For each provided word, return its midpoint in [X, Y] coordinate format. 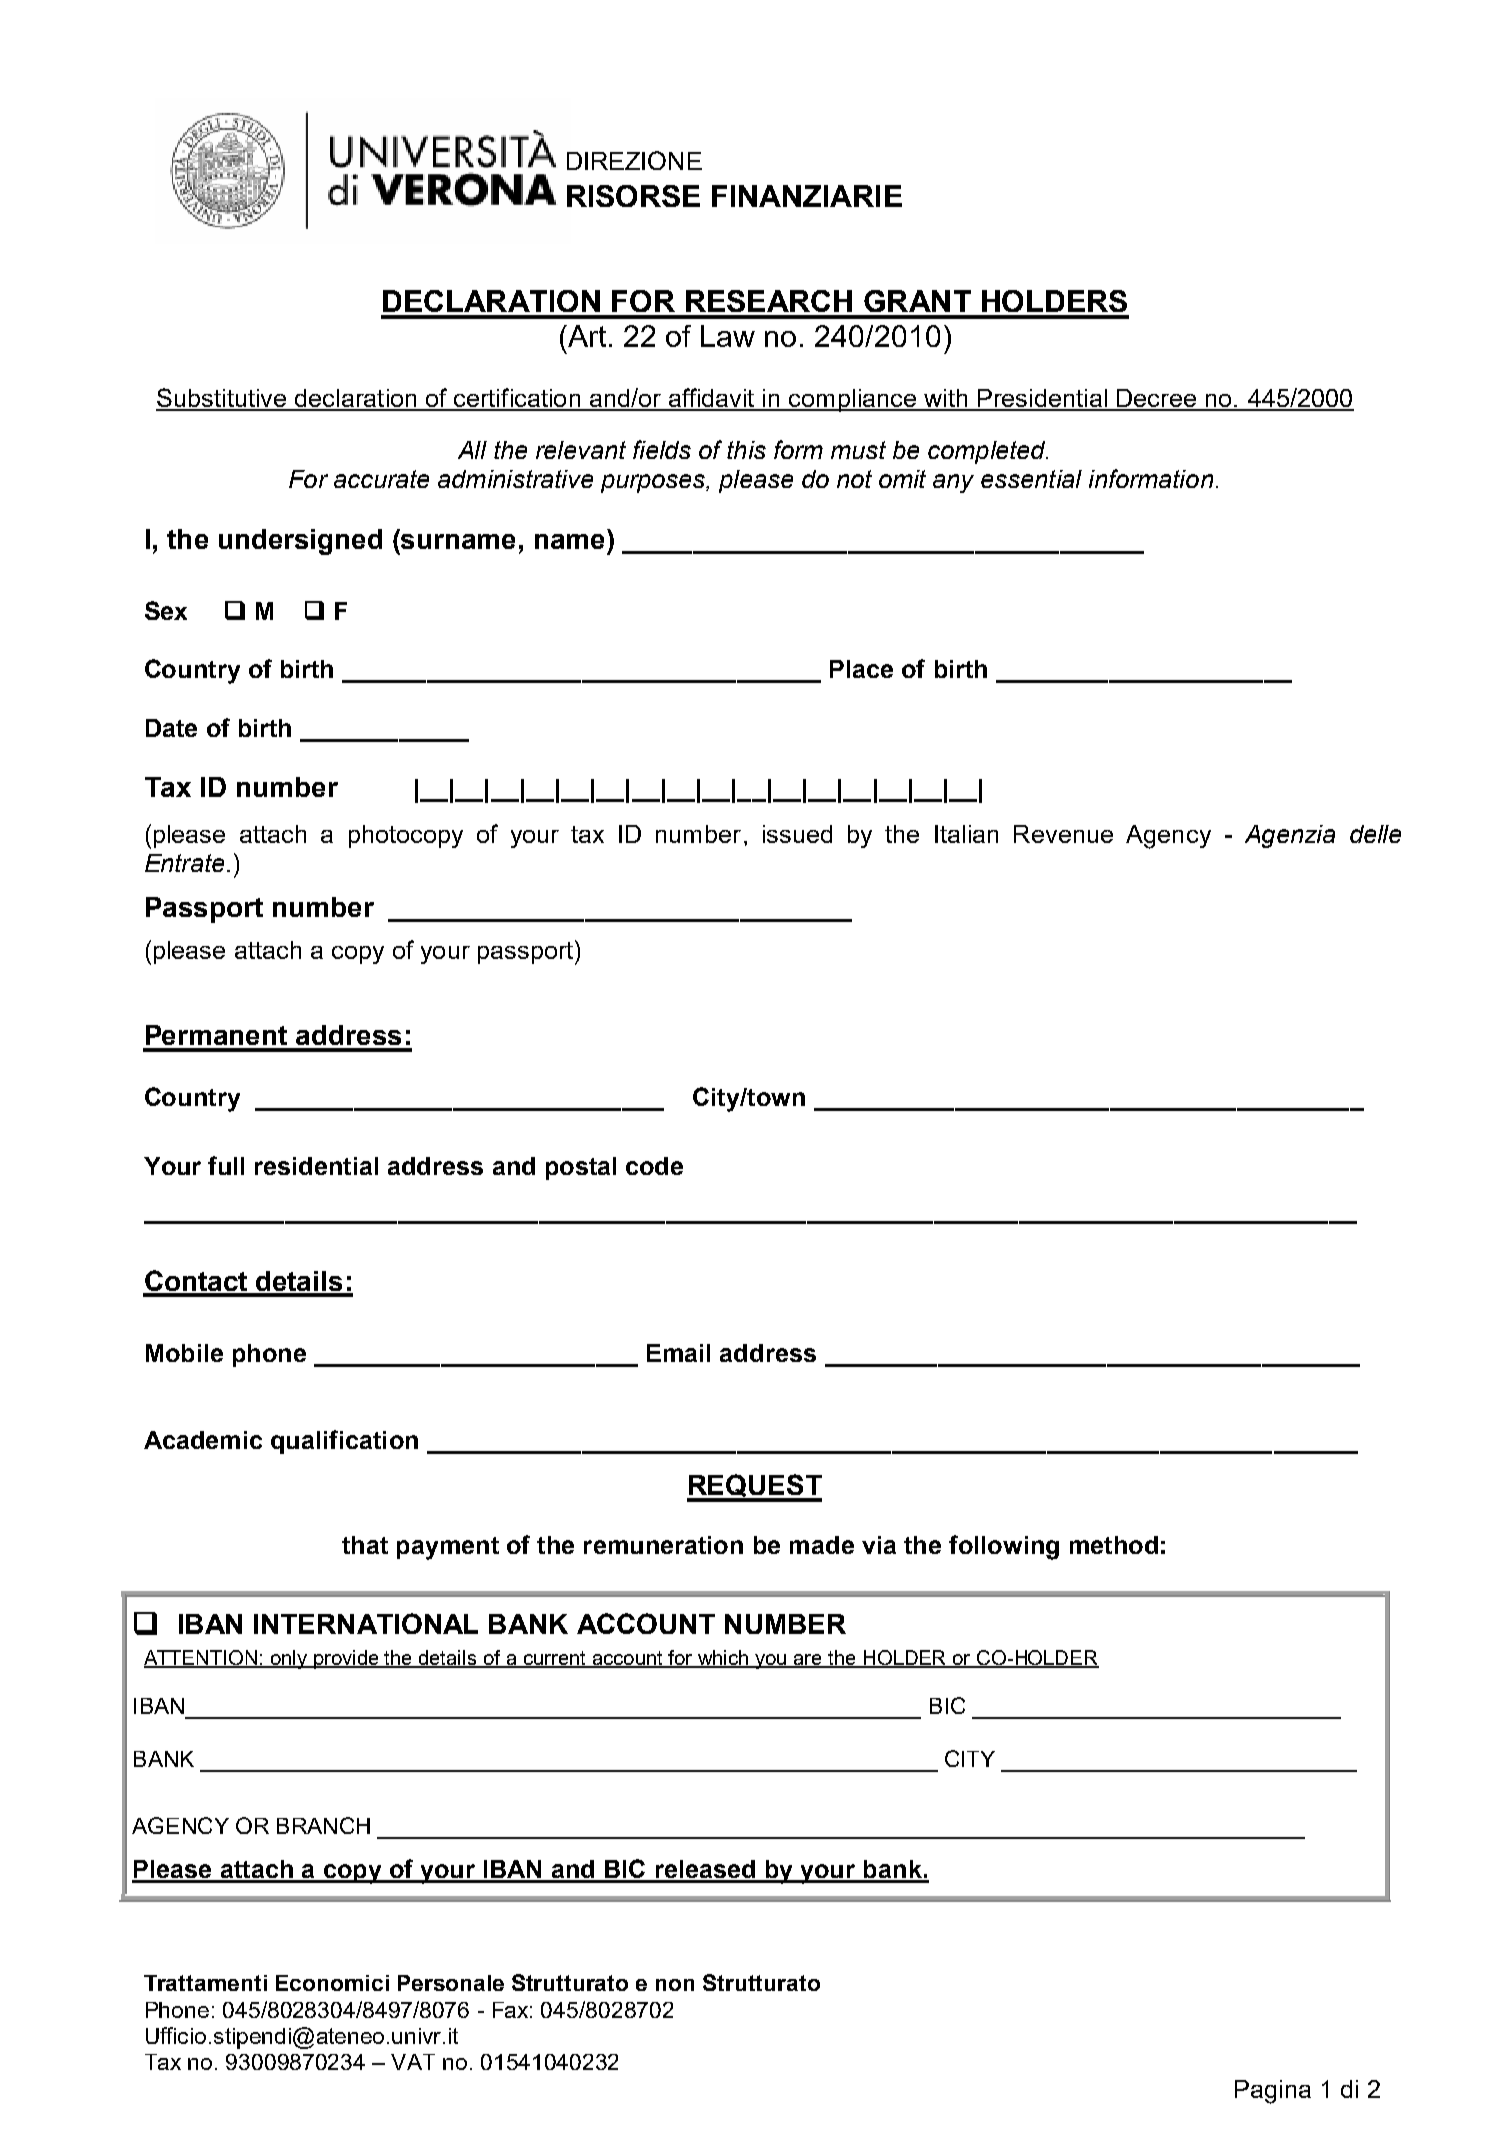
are [808, 1660]
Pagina [1273, 2092]
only [289, 1659]
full [226, 1165]
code [654, 1166]
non [675, 1985]
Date [171, 728]
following [1004, 1547]
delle [1375, 834]
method [1114, 1545]
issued [797, 834]
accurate [381, 479]
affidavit [711, 399]
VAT [413, 2062]
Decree [1156, 399]
